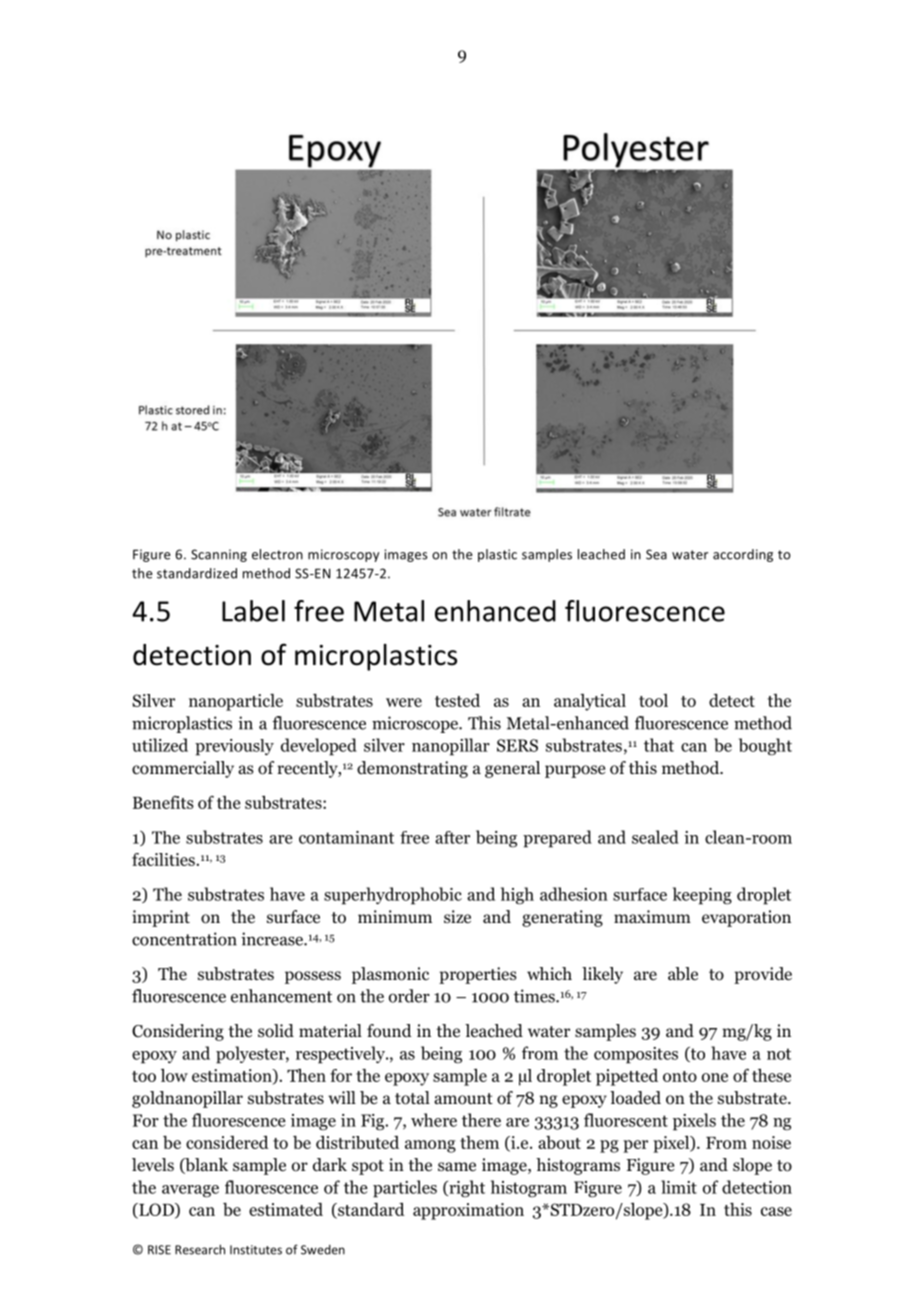  I want to click on size, so click(457, 916).
